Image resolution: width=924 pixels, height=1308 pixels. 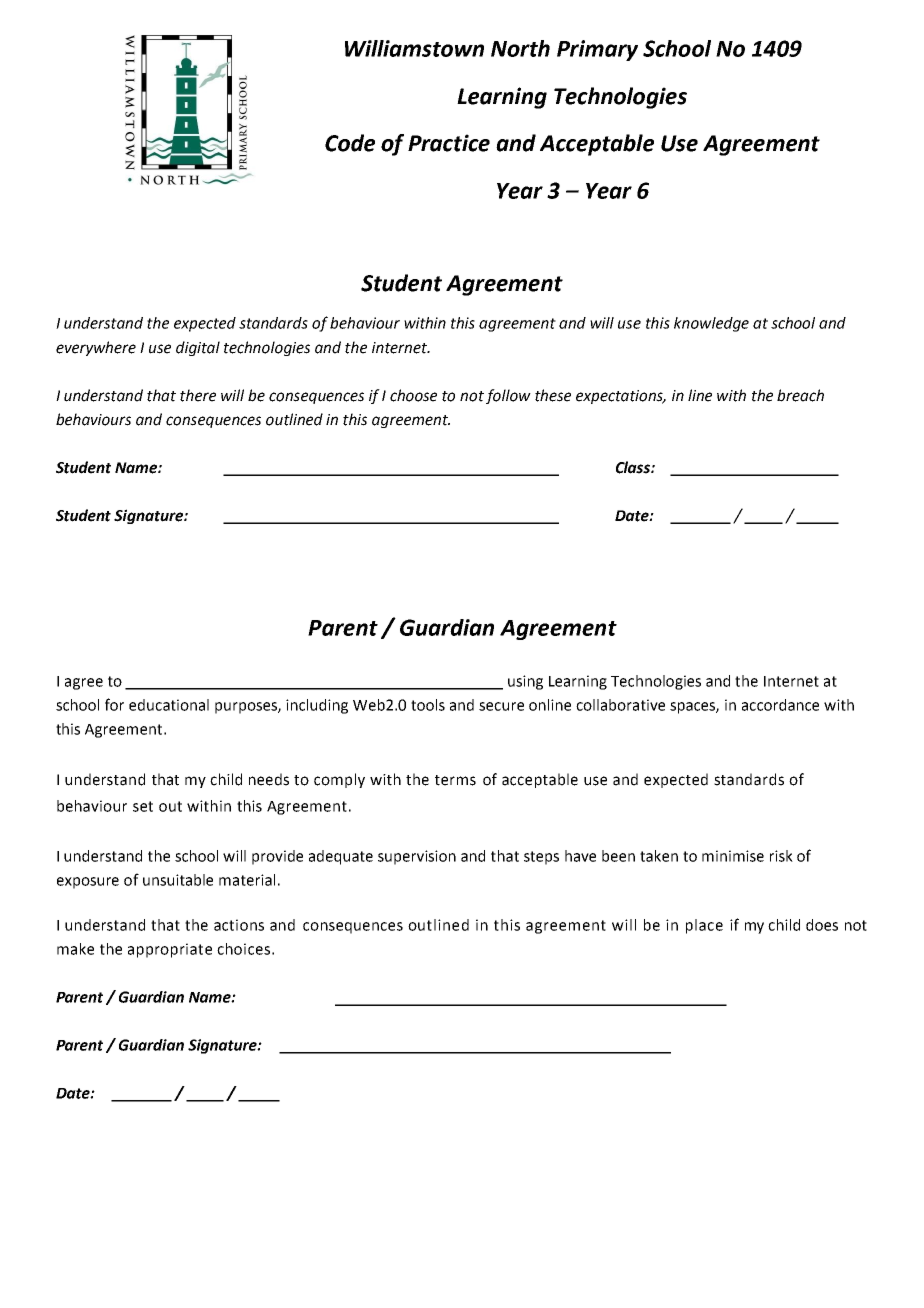 I want to click on Code, so click(x=350, y=143).
